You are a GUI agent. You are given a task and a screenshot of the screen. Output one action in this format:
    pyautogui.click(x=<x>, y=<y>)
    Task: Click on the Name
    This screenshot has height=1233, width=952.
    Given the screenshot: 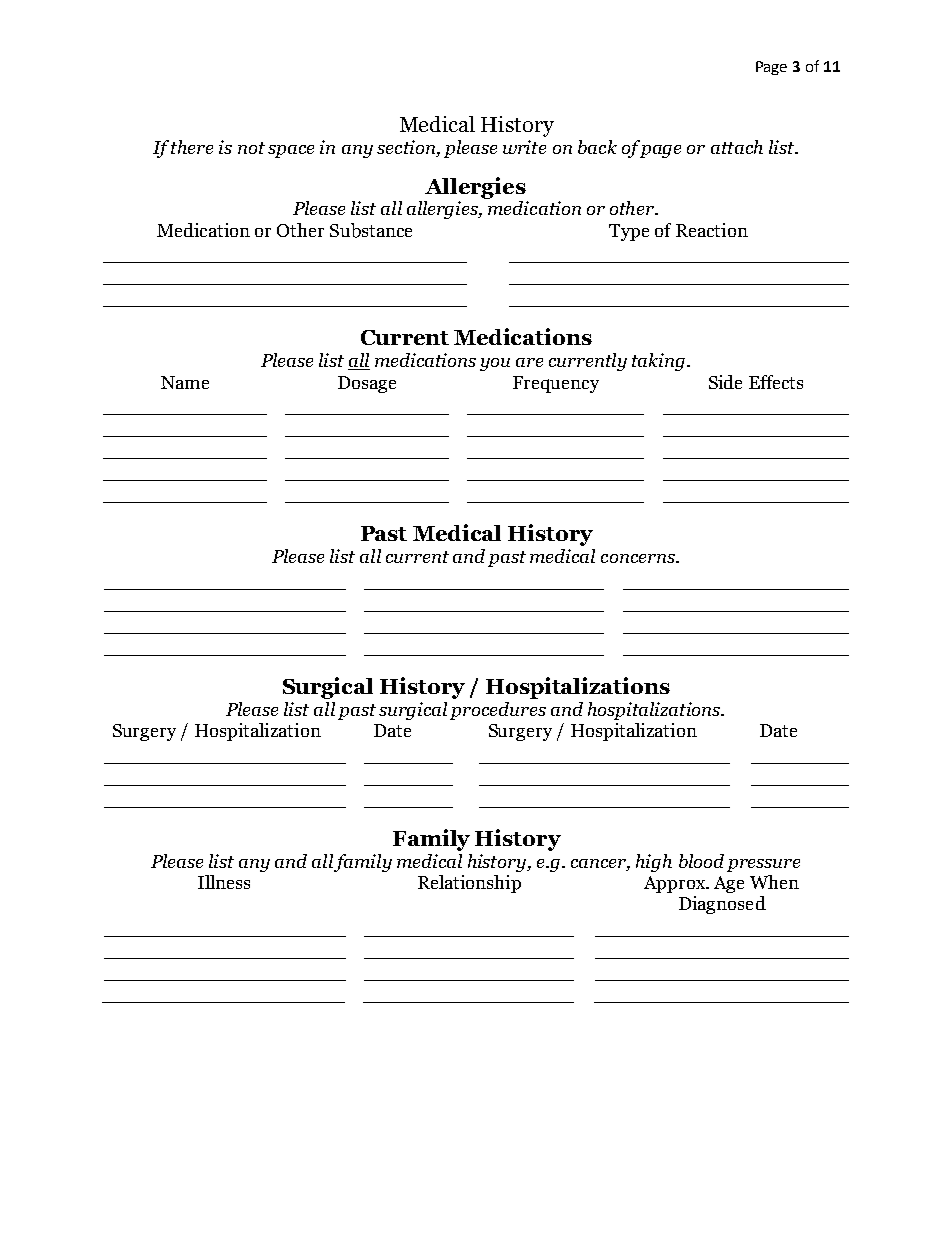 What is the action you would take?
    pyautogui.click(x=185, y=382)
